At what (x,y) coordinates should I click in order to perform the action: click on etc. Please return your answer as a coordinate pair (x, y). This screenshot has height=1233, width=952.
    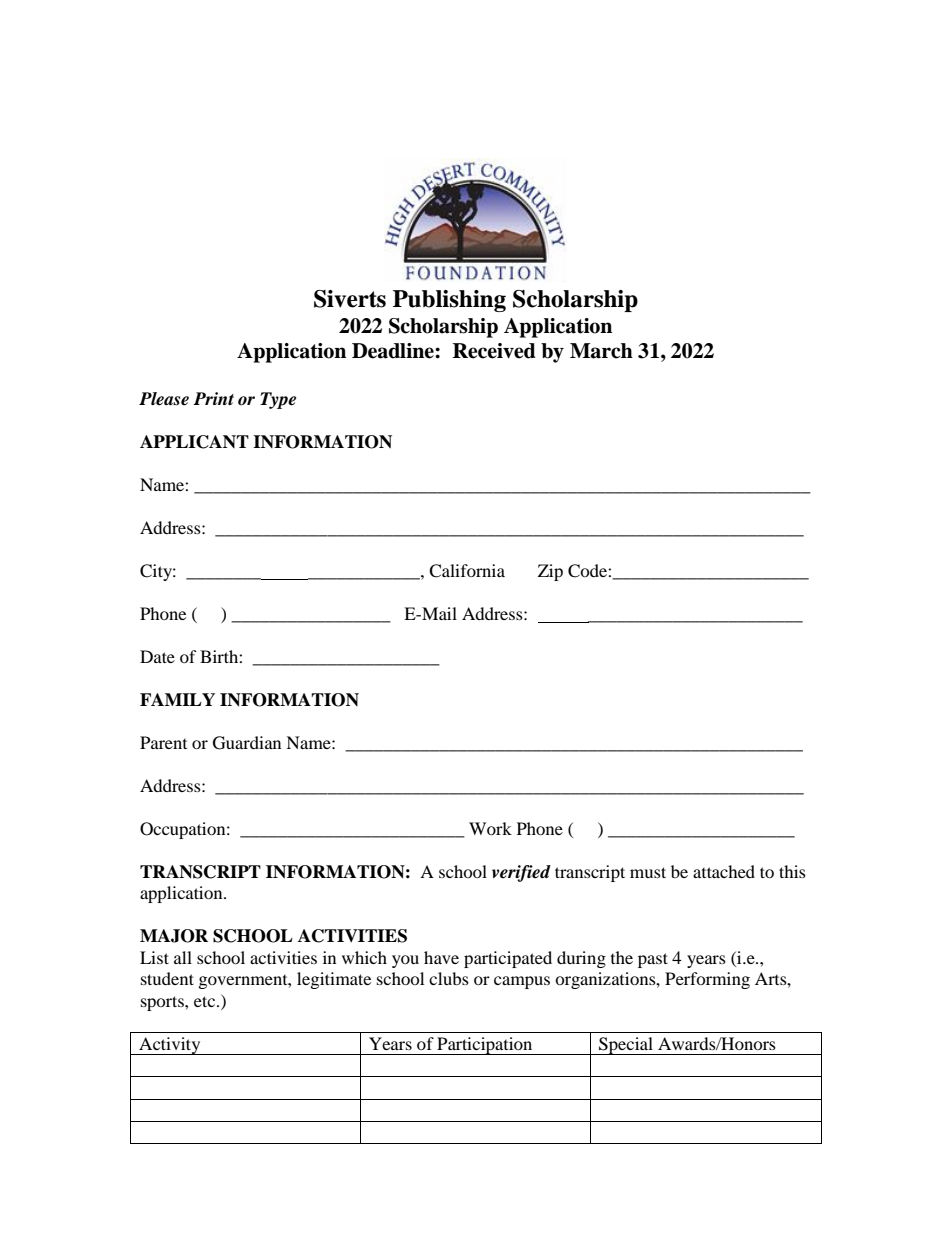
    Looking at the image, I should click on (206, 1001).
